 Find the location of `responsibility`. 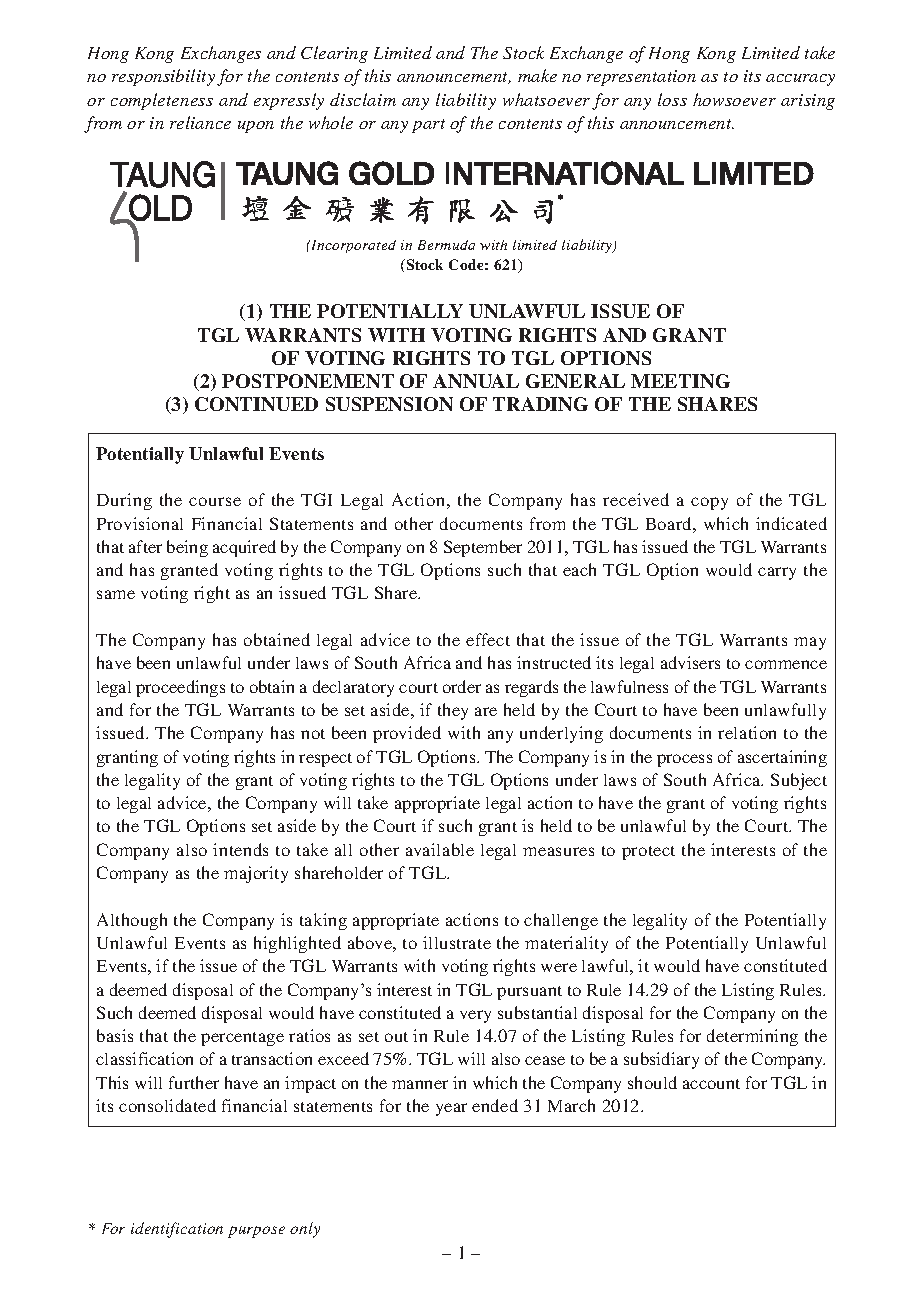

responsibility is located at coordinates (163, 77).
